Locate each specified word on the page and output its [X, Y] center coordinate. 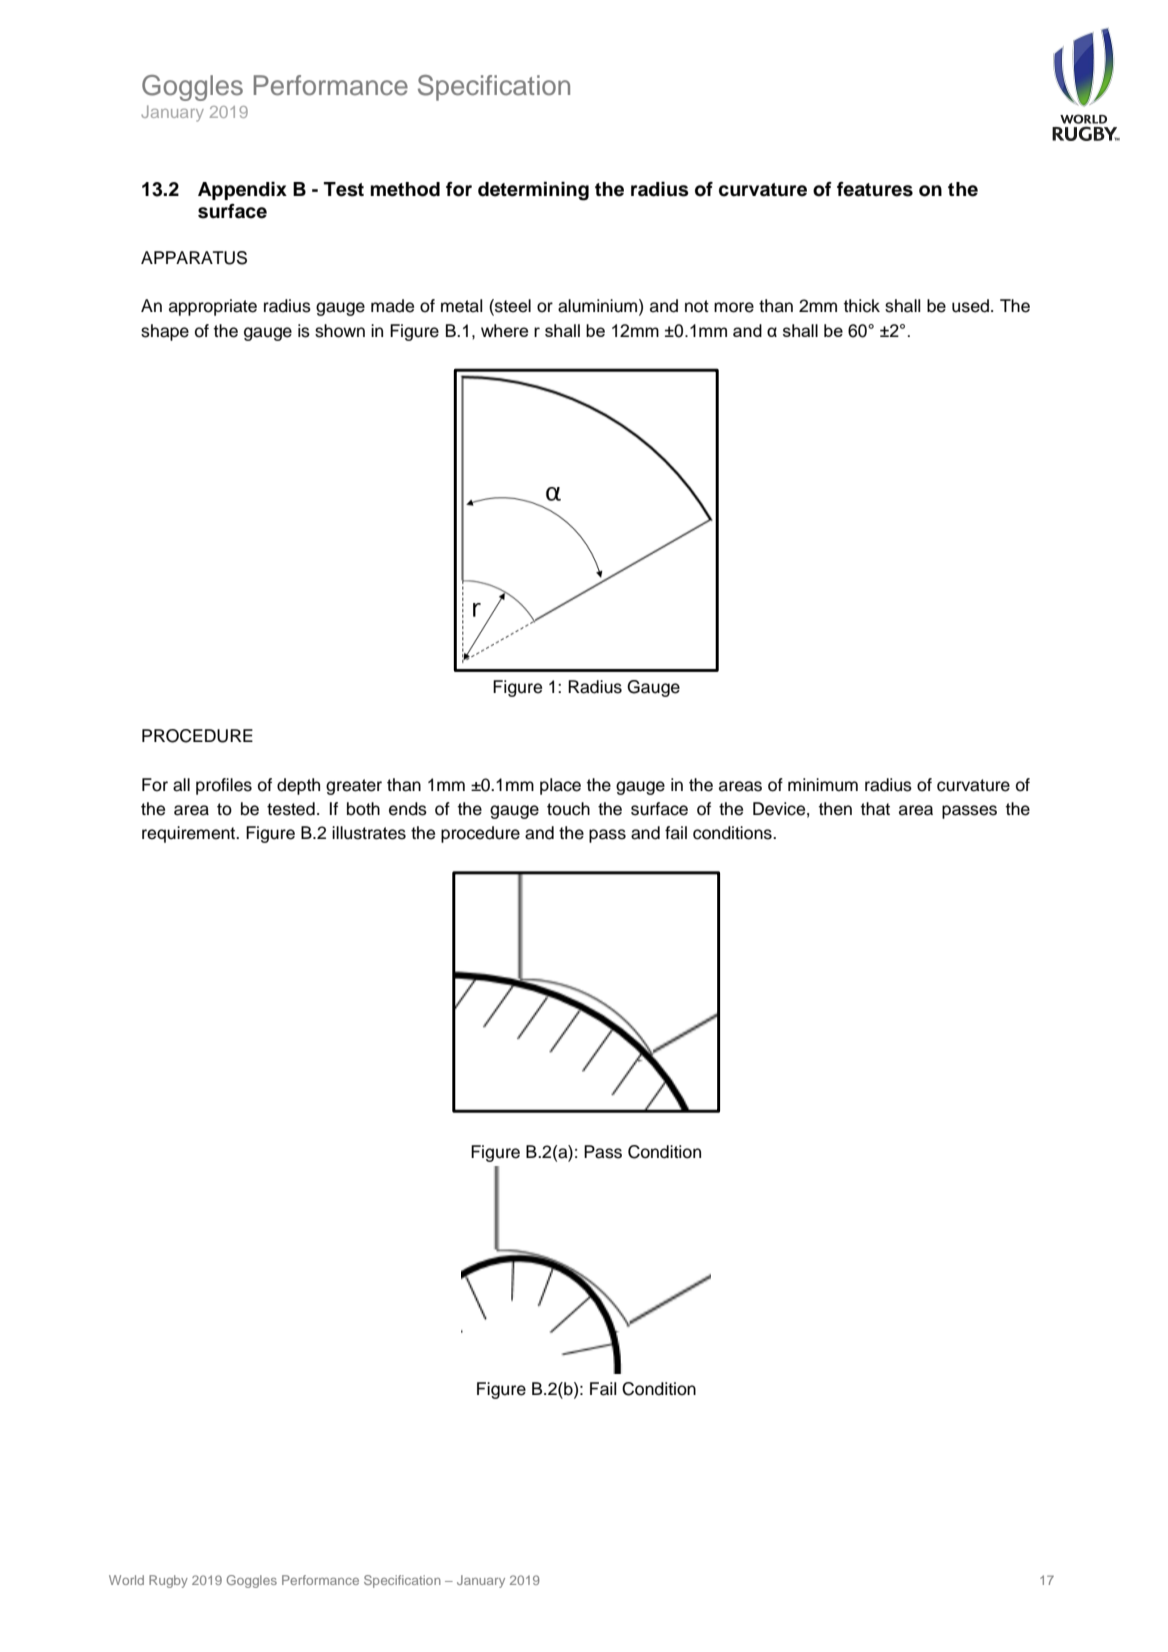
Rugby [168, 1581]
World [126, 1580]
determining [533, 191]
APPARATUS [194, 258]
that [875, 809]
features [875, 189]
